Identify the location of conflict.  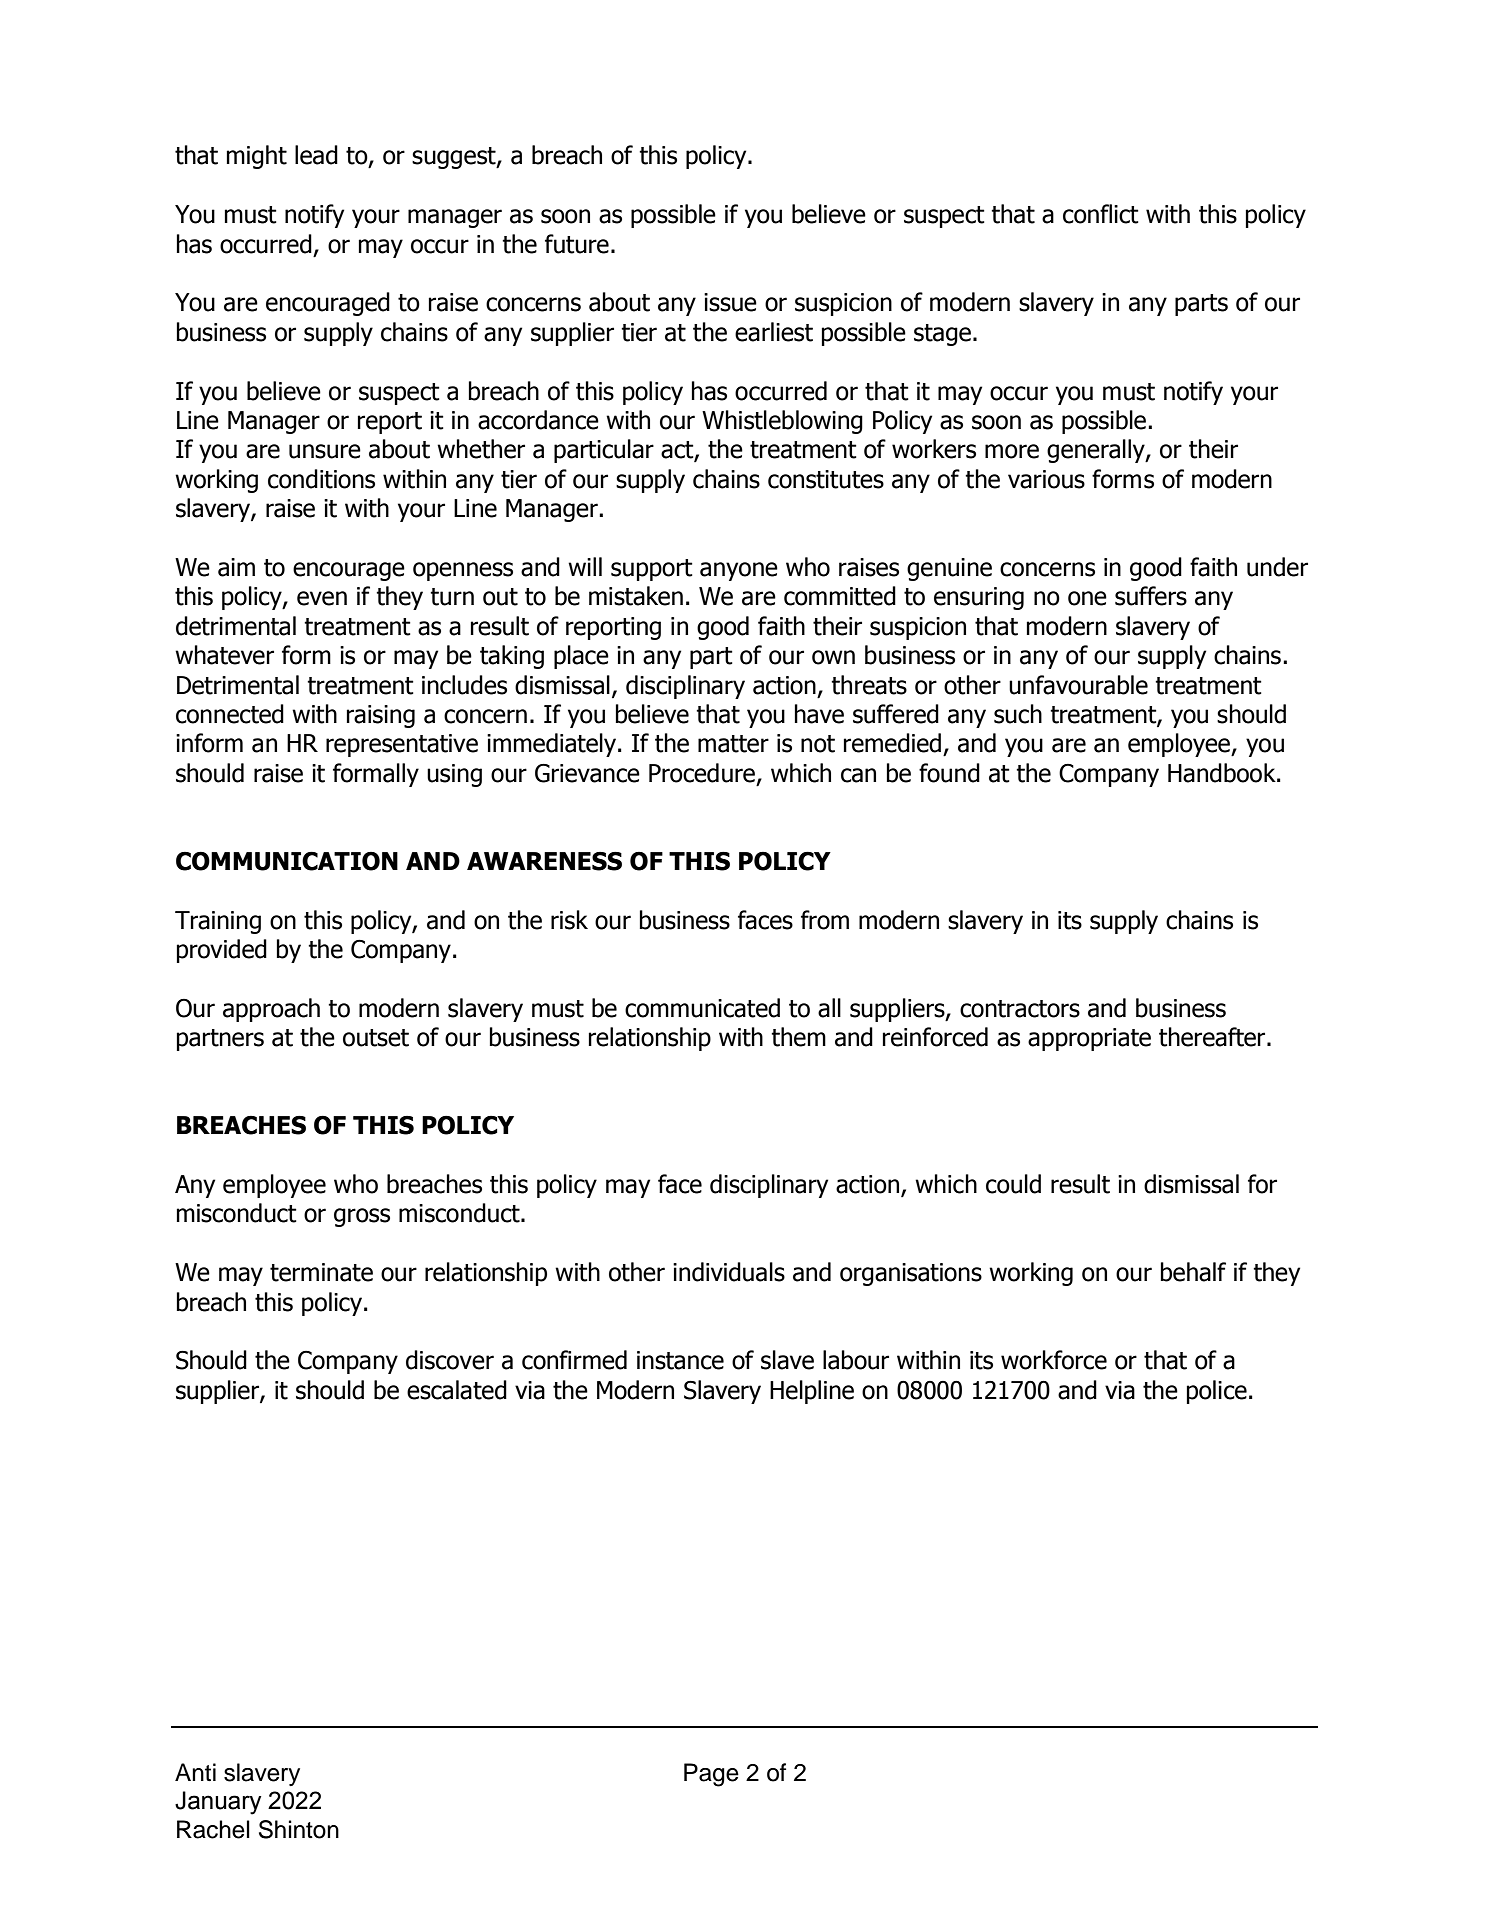
(1101, 214).
